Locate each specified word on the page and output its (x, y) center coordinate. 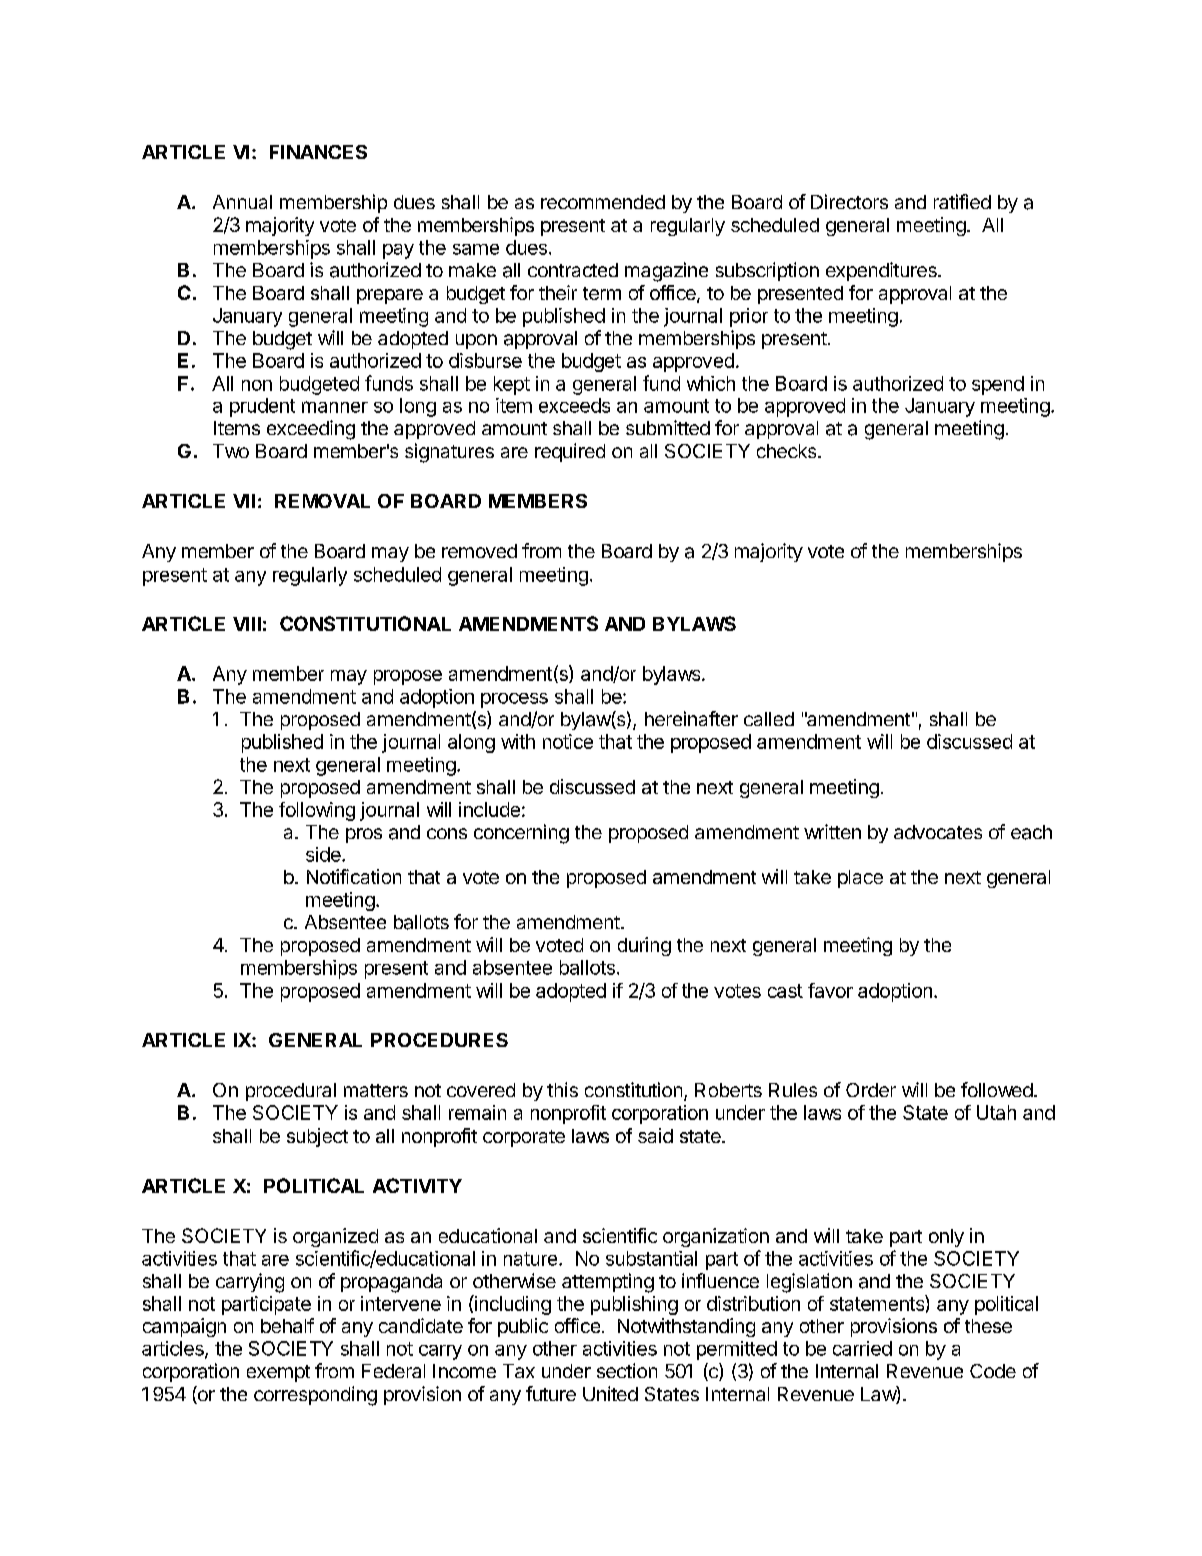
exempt (278, 1373)
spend (998, 385)
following (317, 811)
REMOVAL (322, 501)
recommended (603, 202)
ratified (962, 201)
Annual (242, 202)
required (570, 452)
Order (871, 1090)
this (562, 1089)
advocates (938, 832)
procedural (291, 1092)
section (627, 1370)
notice (568, 741)
